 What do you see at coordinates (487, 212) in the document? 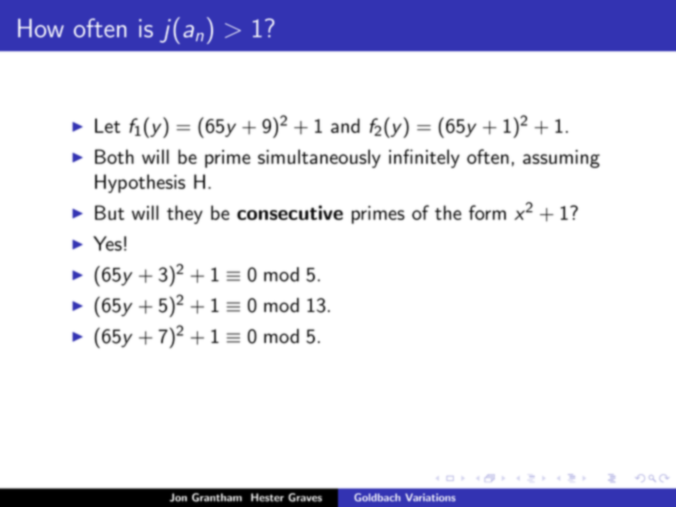
I see `form` at bounding box center [487, 212].
